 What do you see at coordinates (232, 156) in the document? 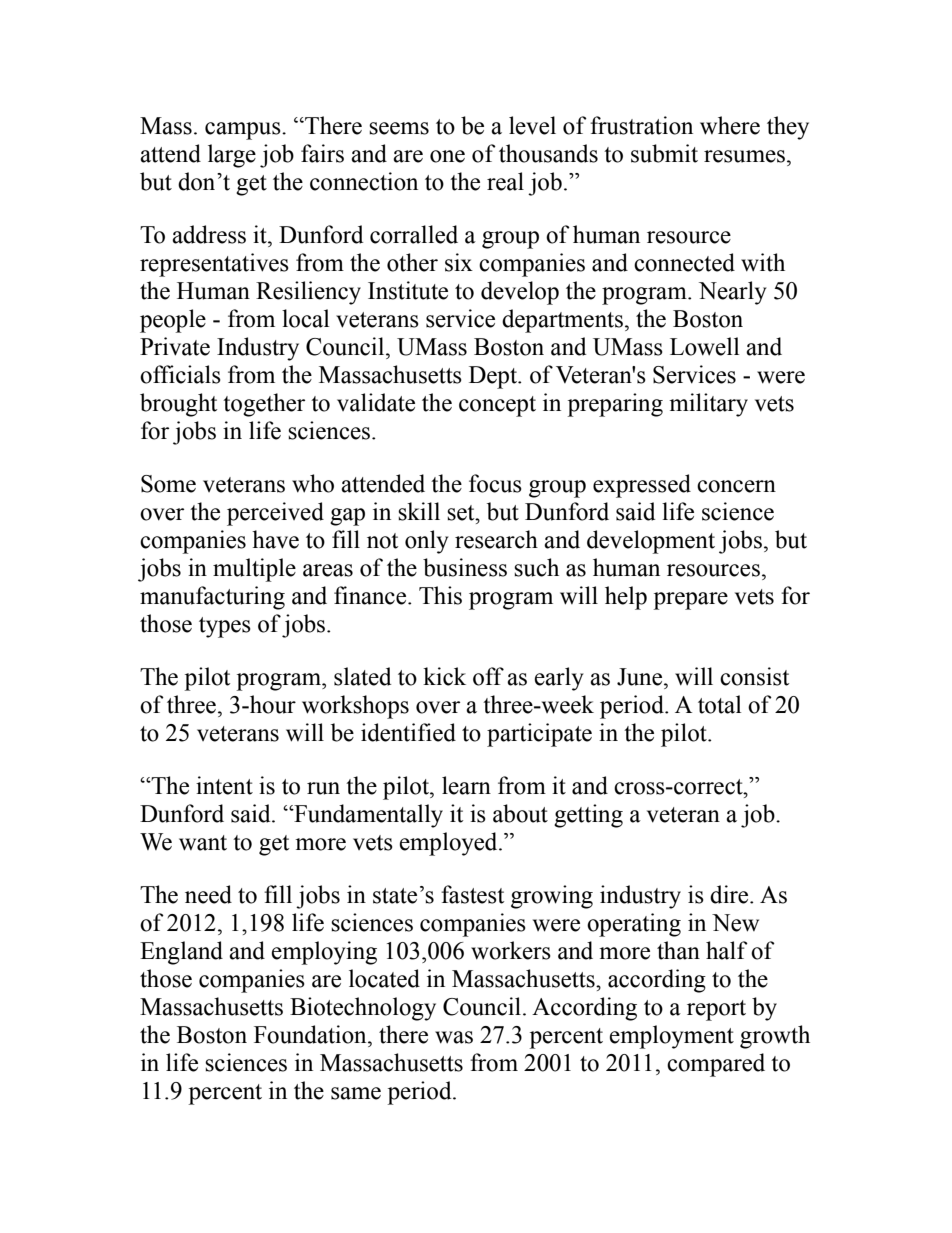
I see `large` at bounding box center [232, 156].
